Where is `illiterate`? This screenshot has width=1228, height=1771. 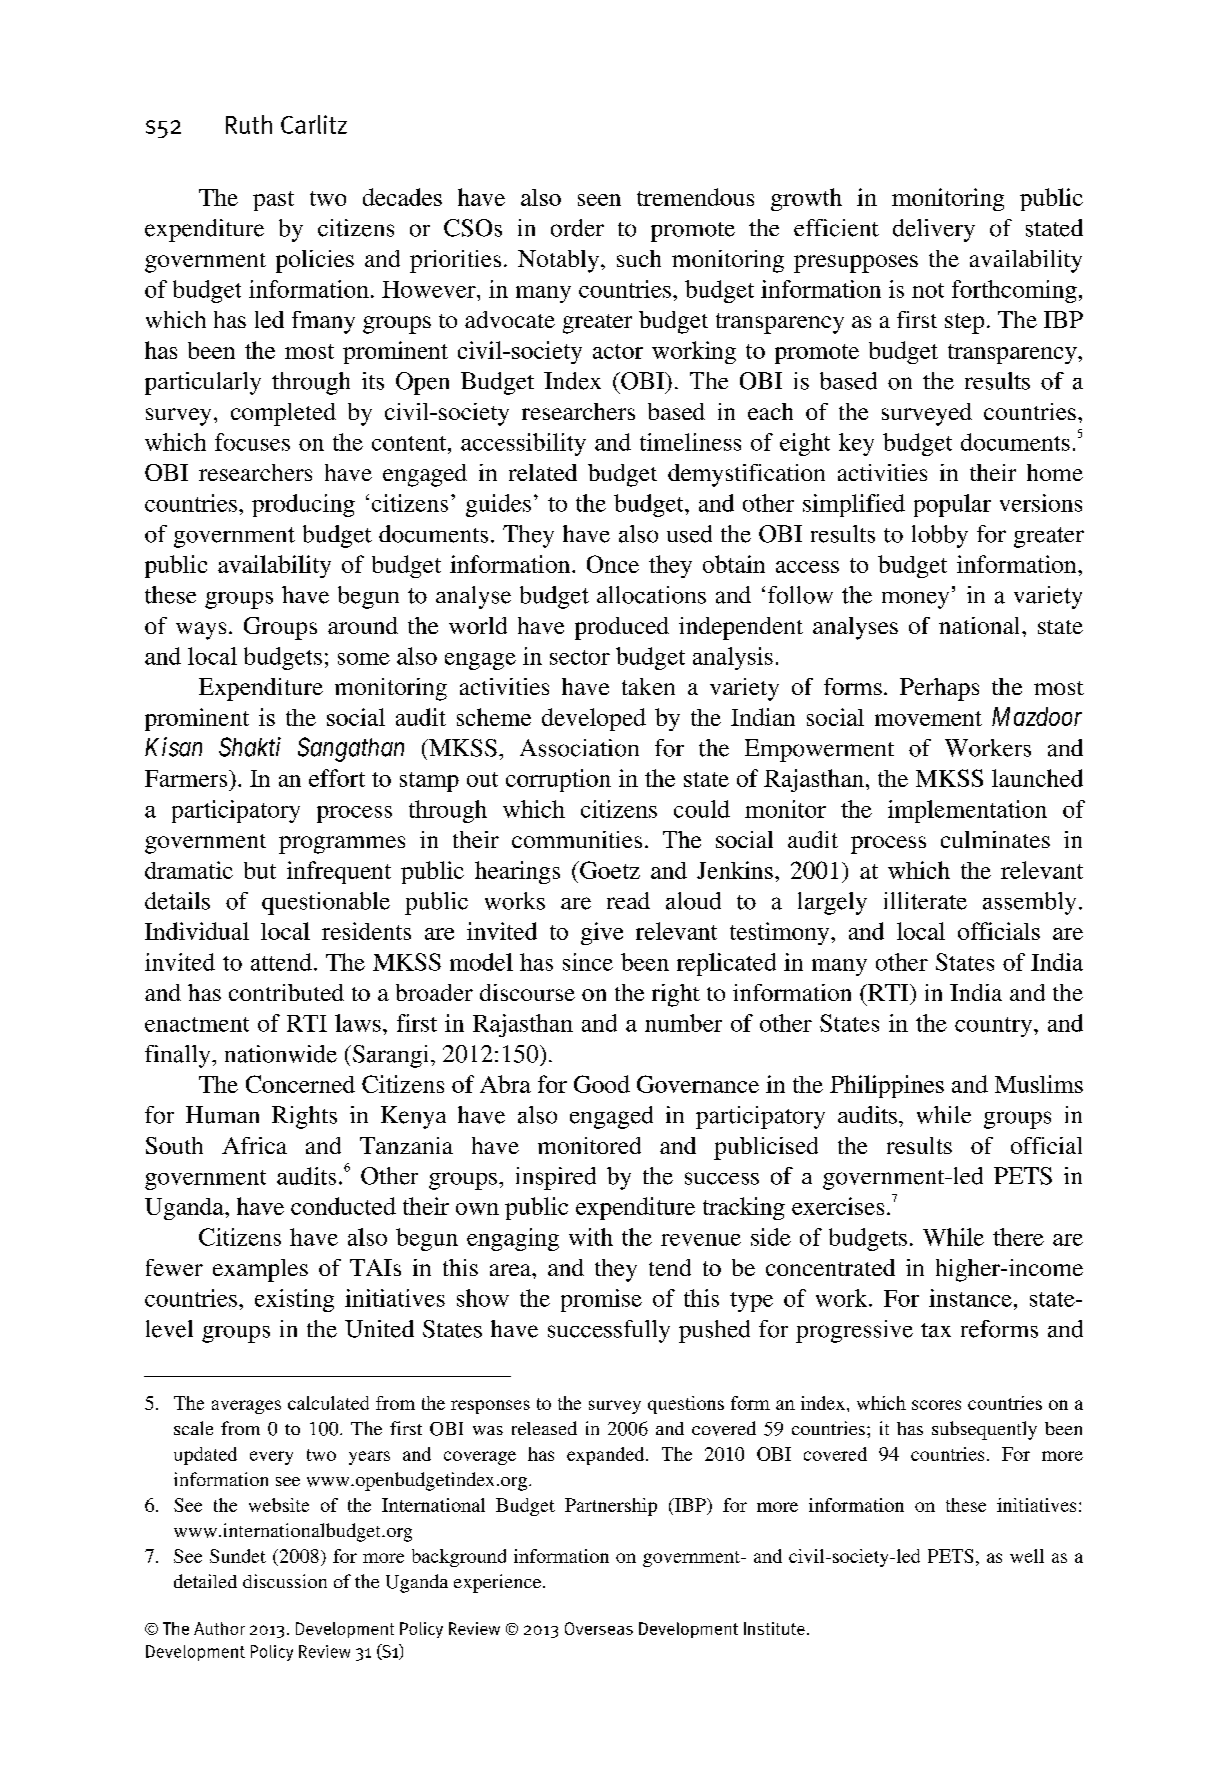
illiterate is located at coordinates (925, 901).
